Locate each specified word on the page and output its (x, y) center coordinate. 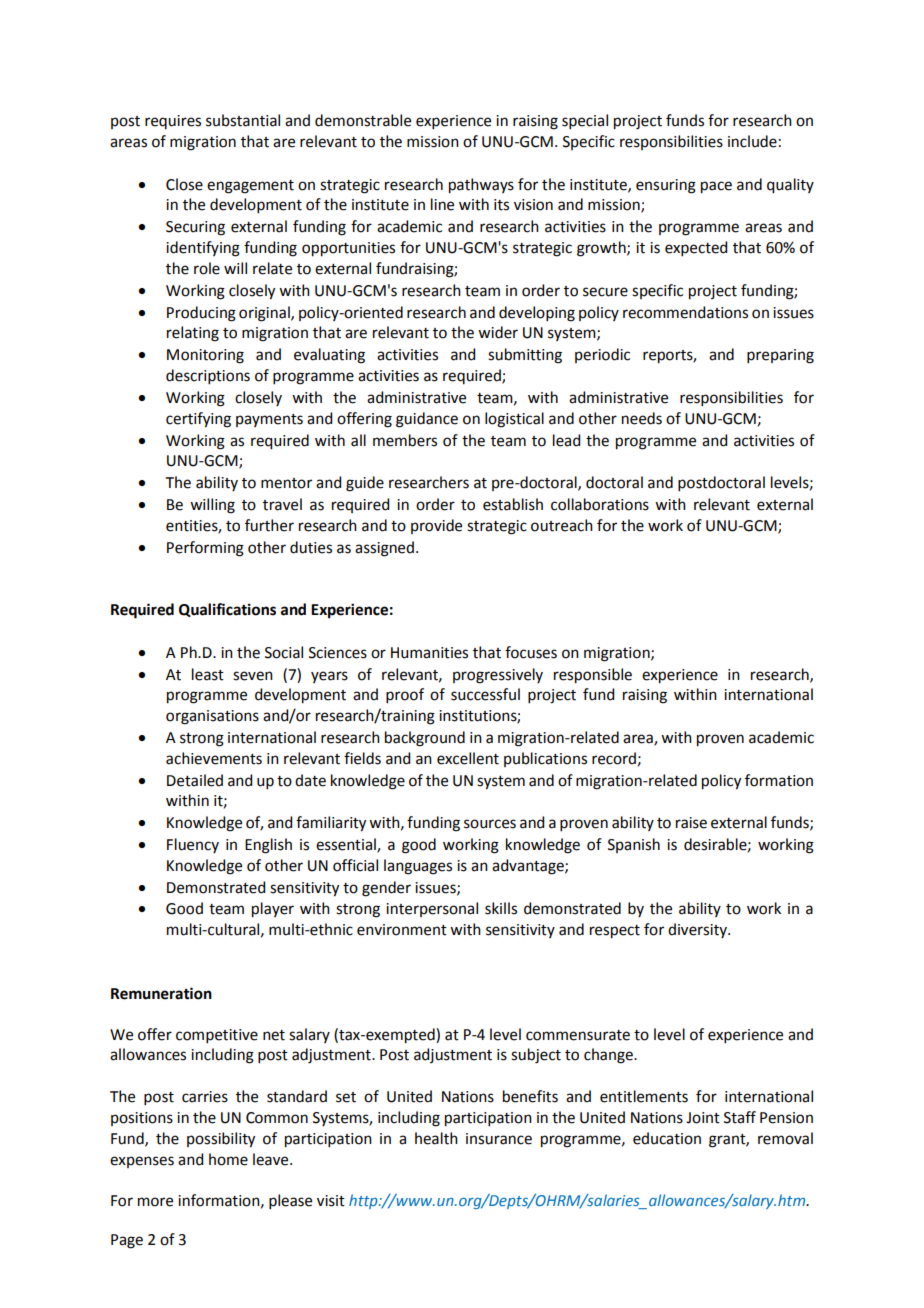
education (667, 1138)
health (436, 1138)
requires (173, 122)
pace (716, 187)
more (155, 1202)
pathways (481, 186)
